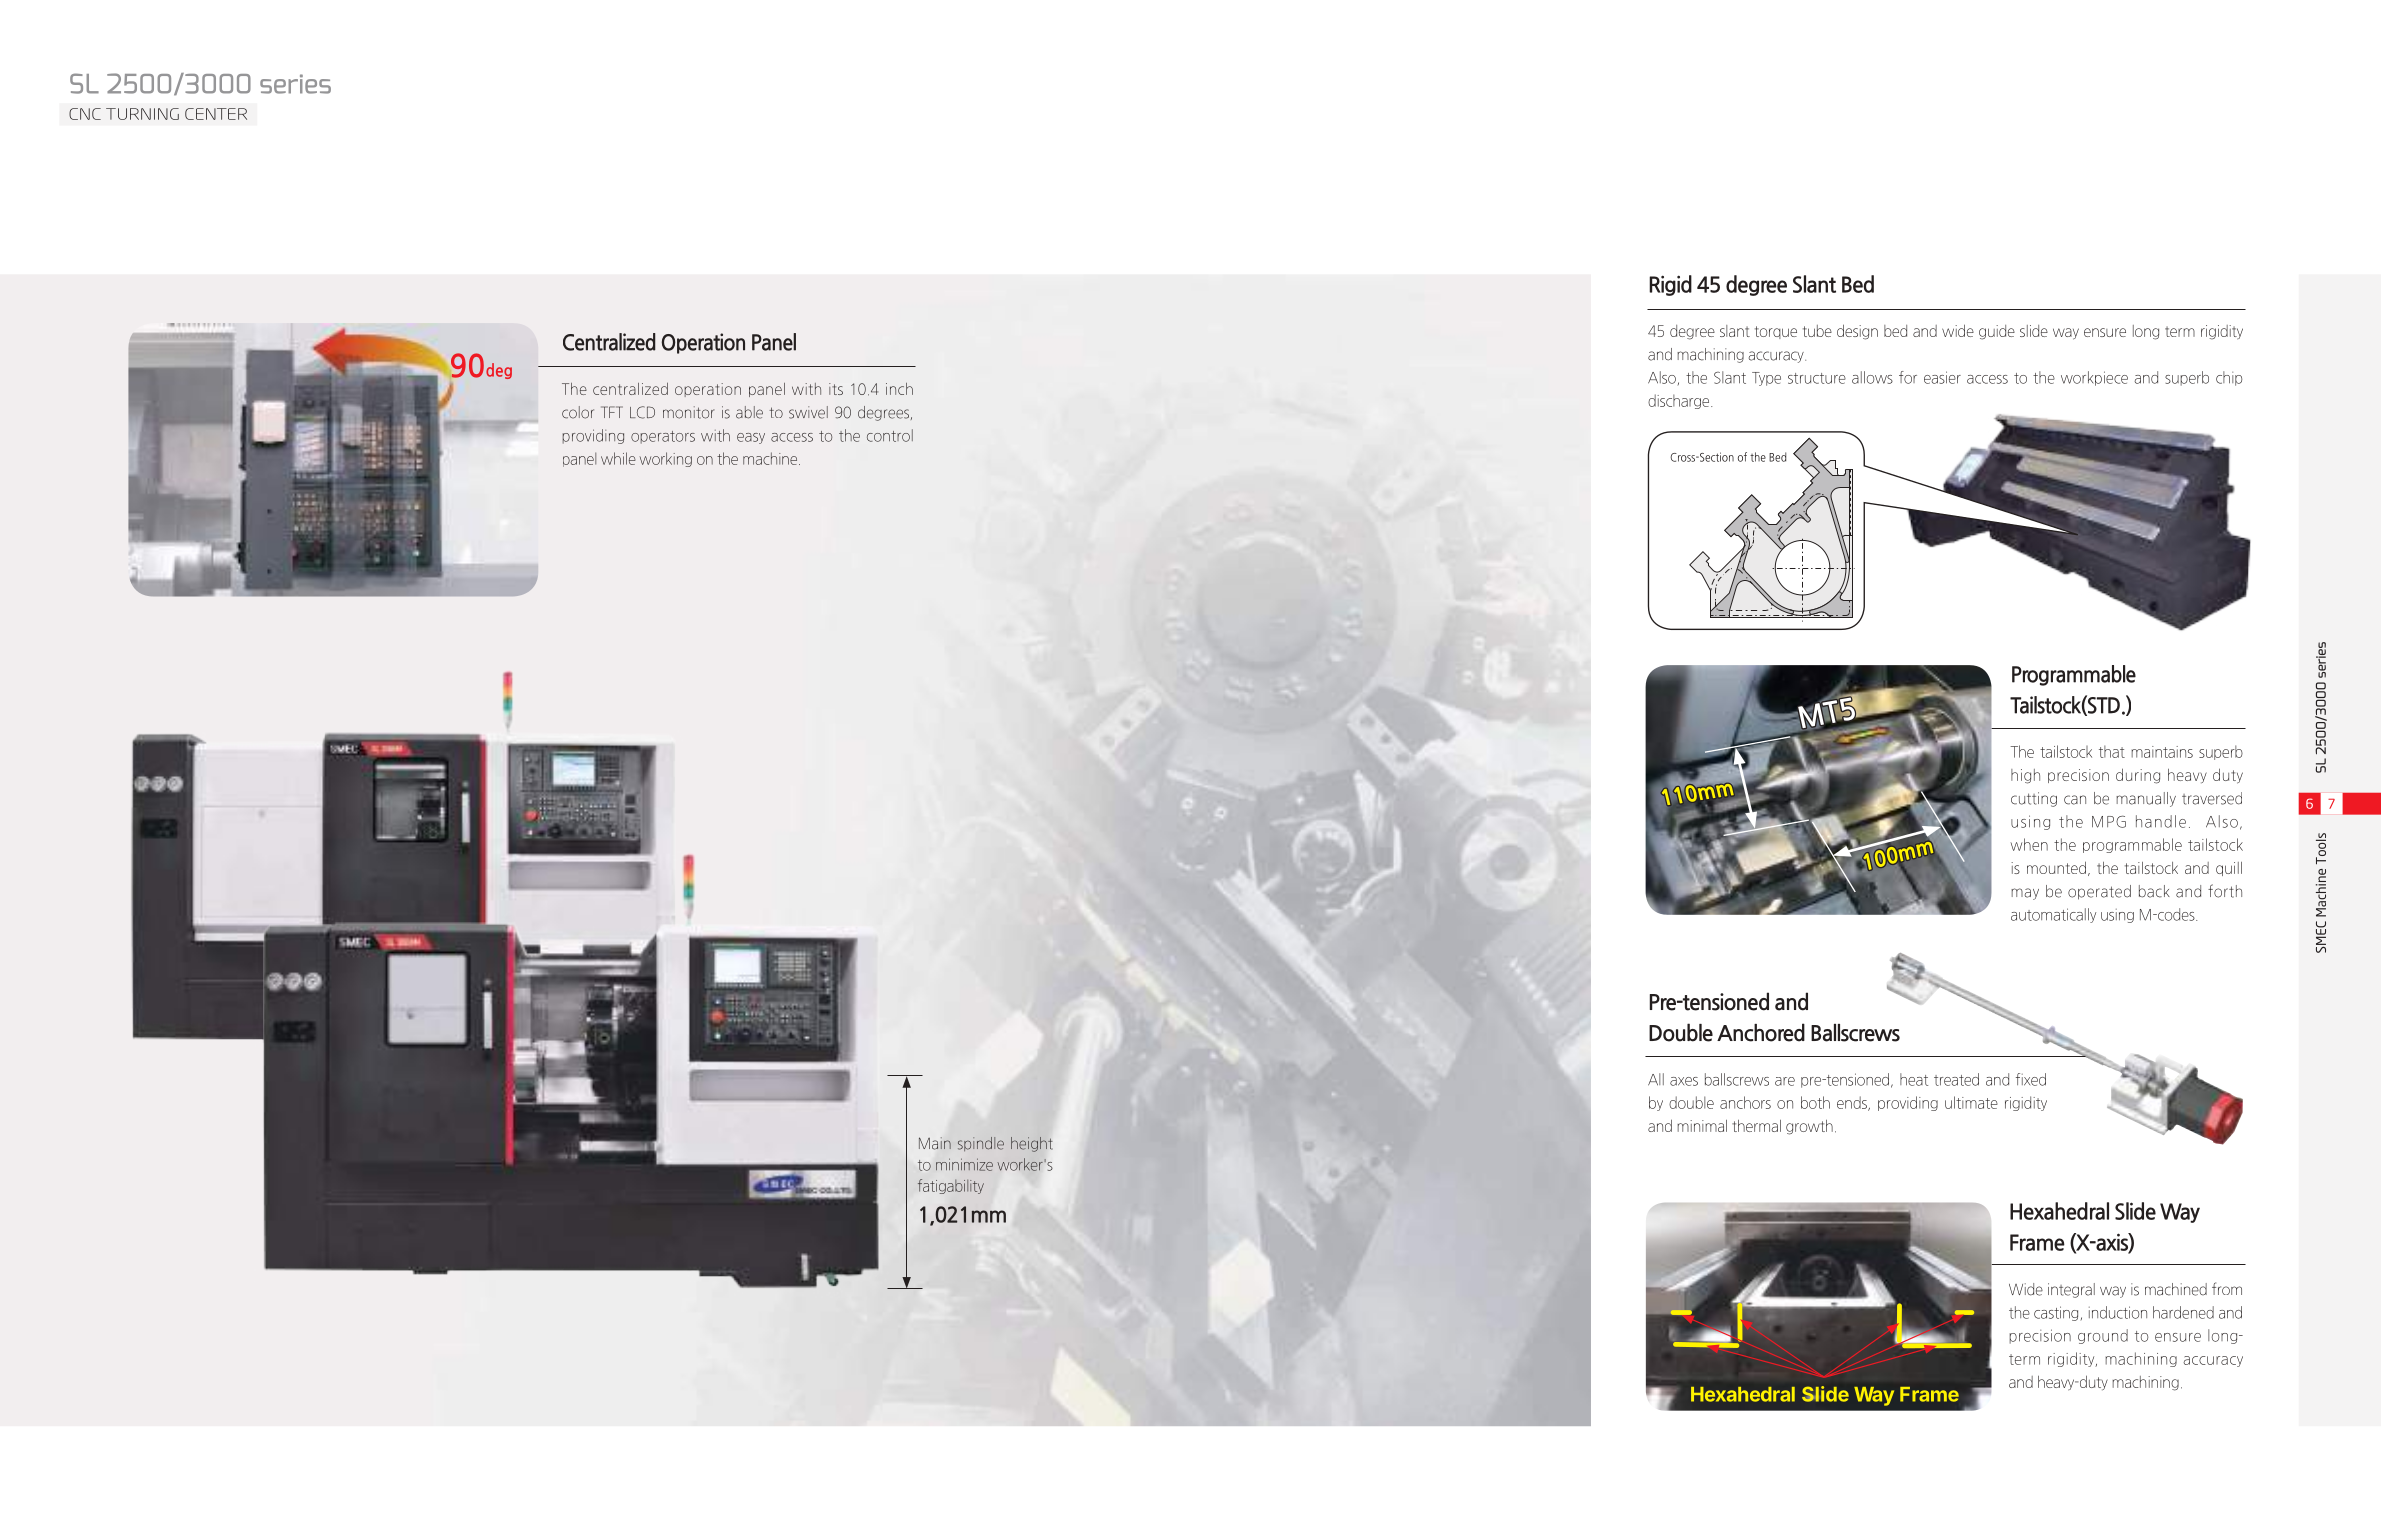  I want to click on guide, so click(1997, 332).
